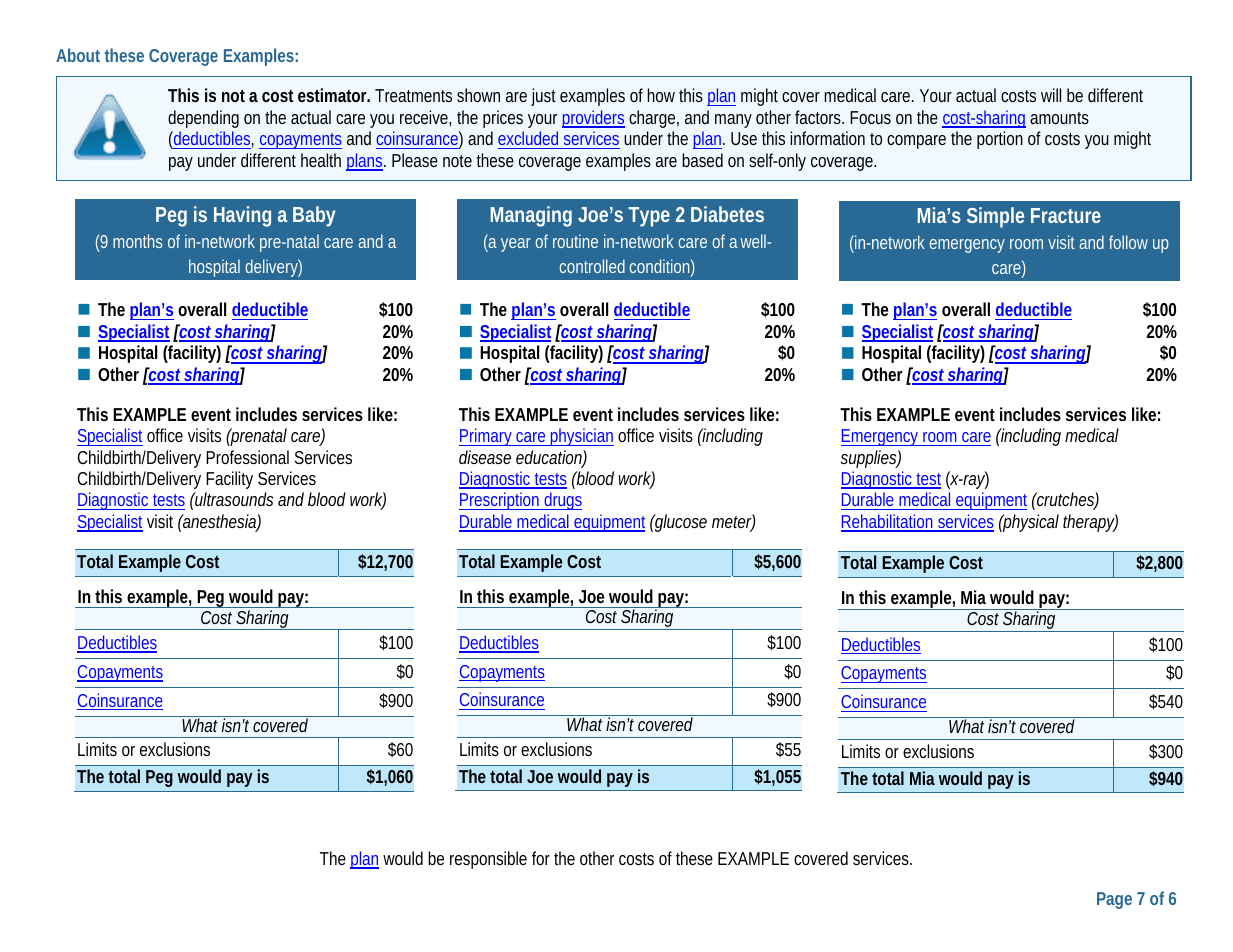  Describe the element at coordinates (247, 457) in the image. I see `Professional` at that location.
